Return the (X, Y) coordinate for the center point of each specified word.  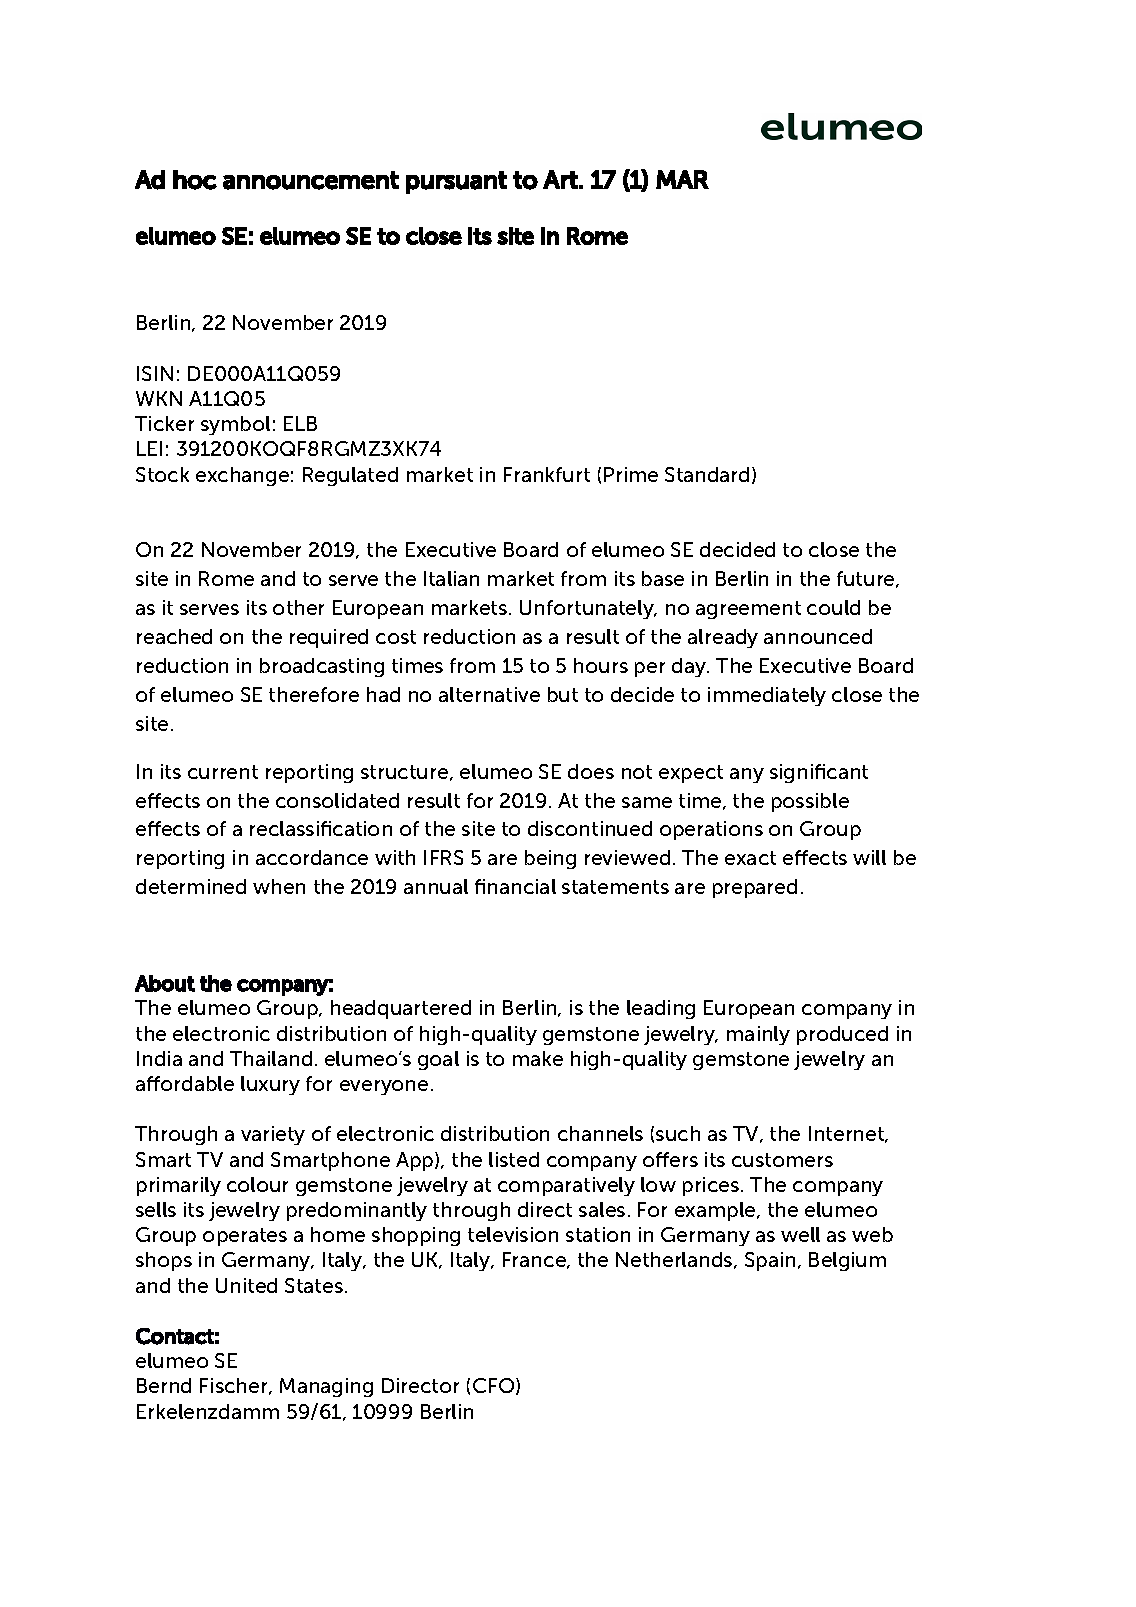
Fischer (235, 1386)
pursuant (456, 182)
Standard (707, 474)
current (223, 772)
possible (810, 802)
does (591, 771)
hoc (195, 180)
